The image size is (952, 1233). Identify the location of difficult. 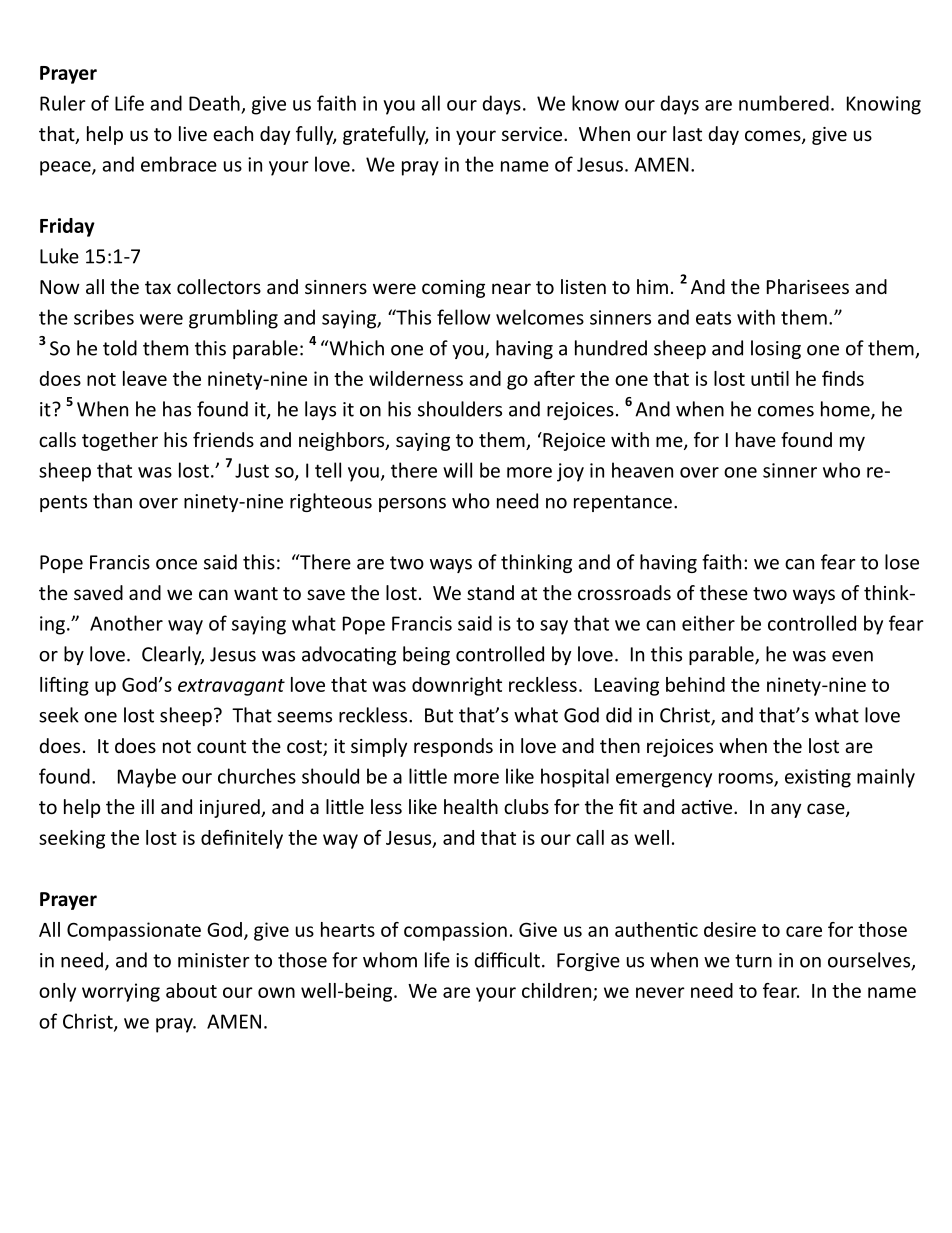
(507, 960).
